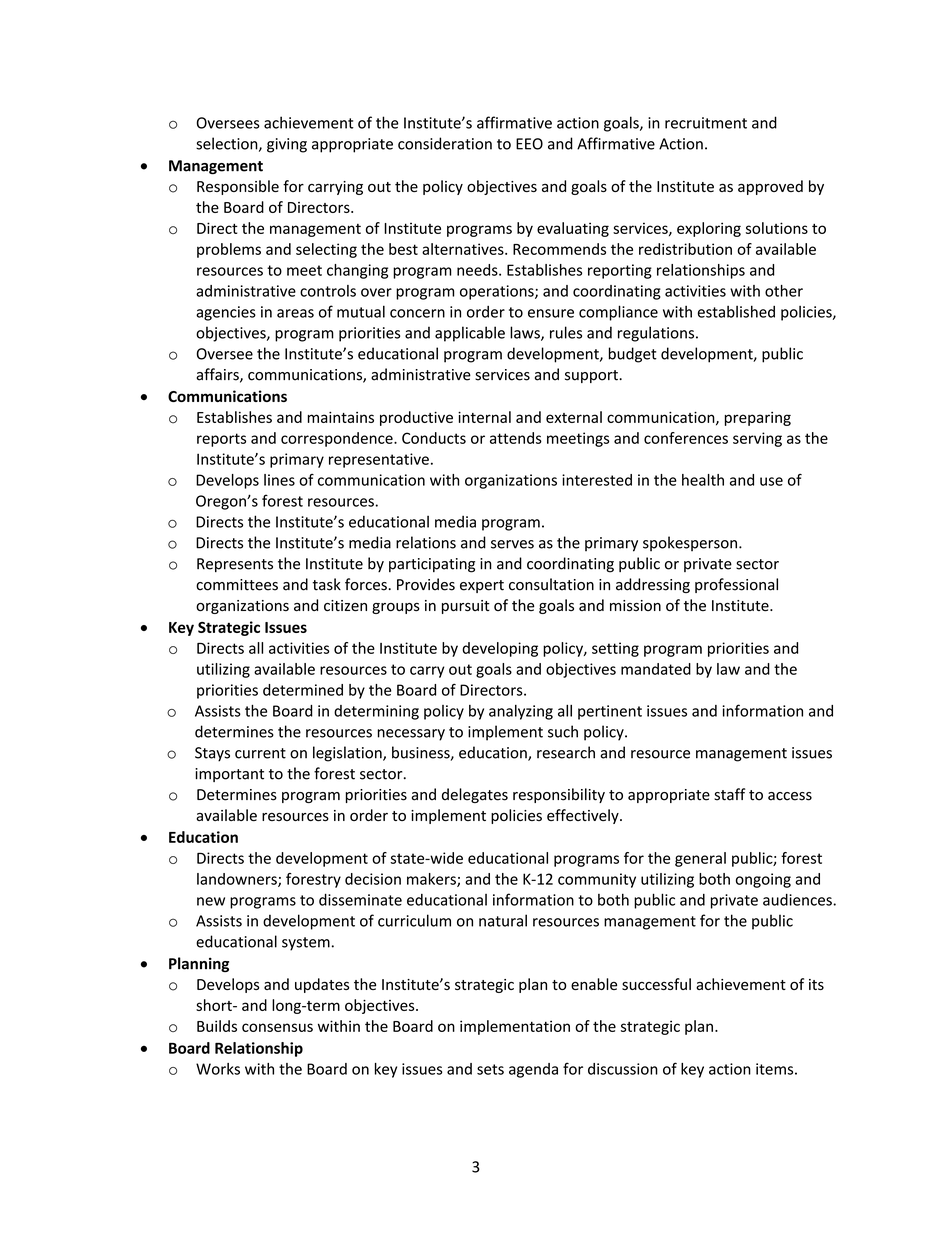  I want to click on giving, so click(287, 145).
